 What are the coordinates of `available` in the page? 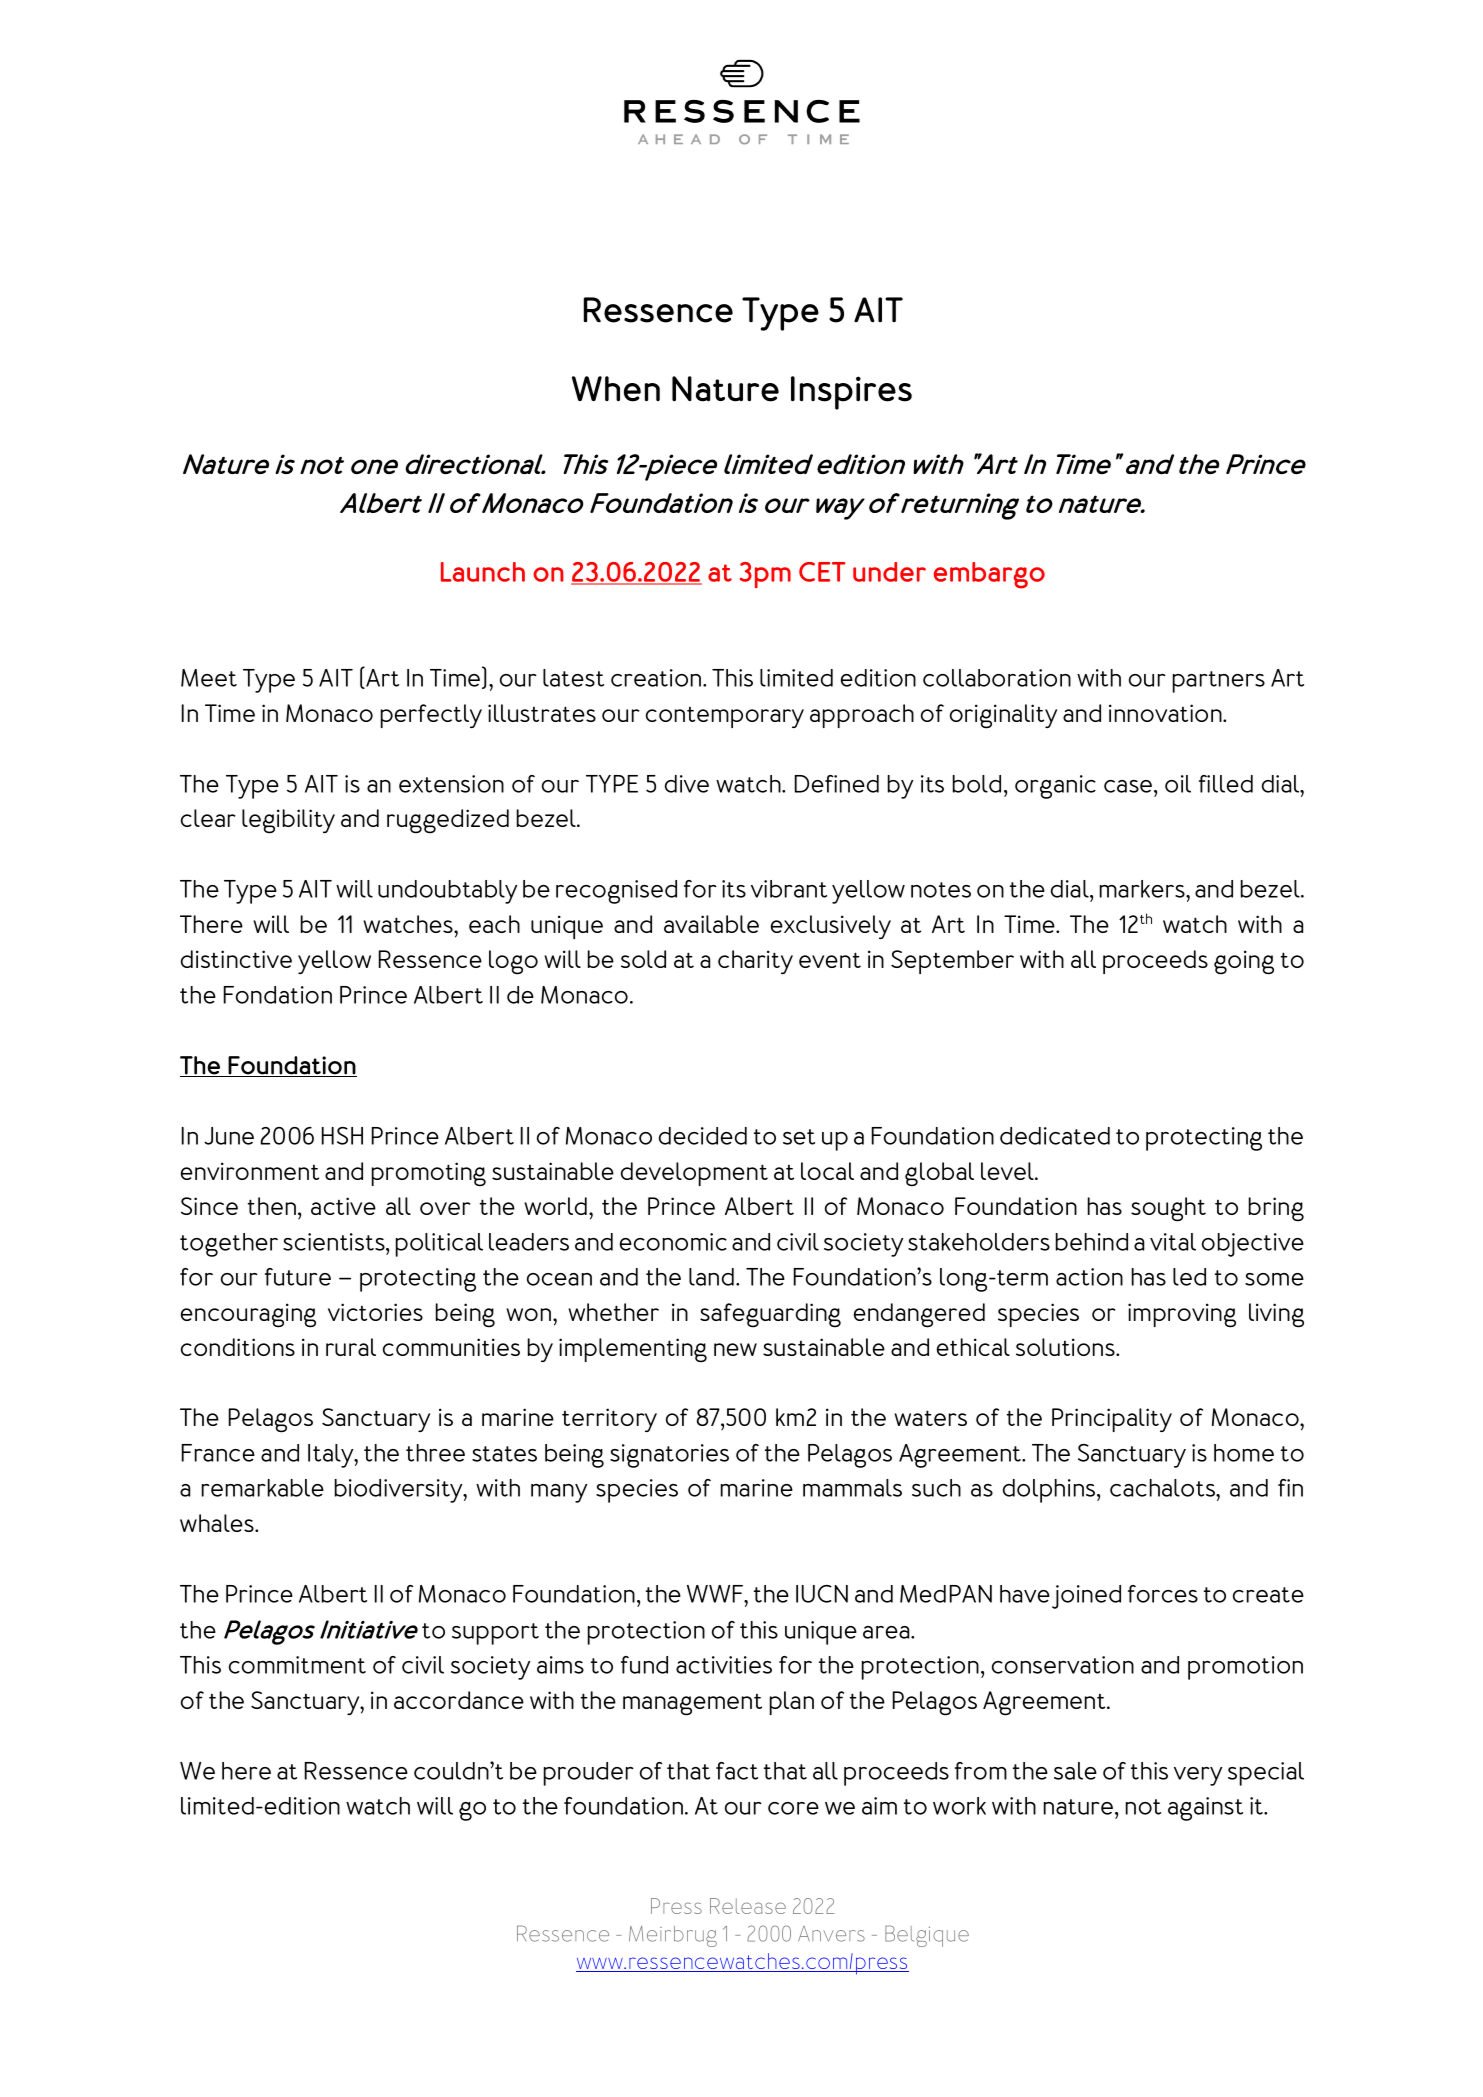 It's located at (711, 924).
